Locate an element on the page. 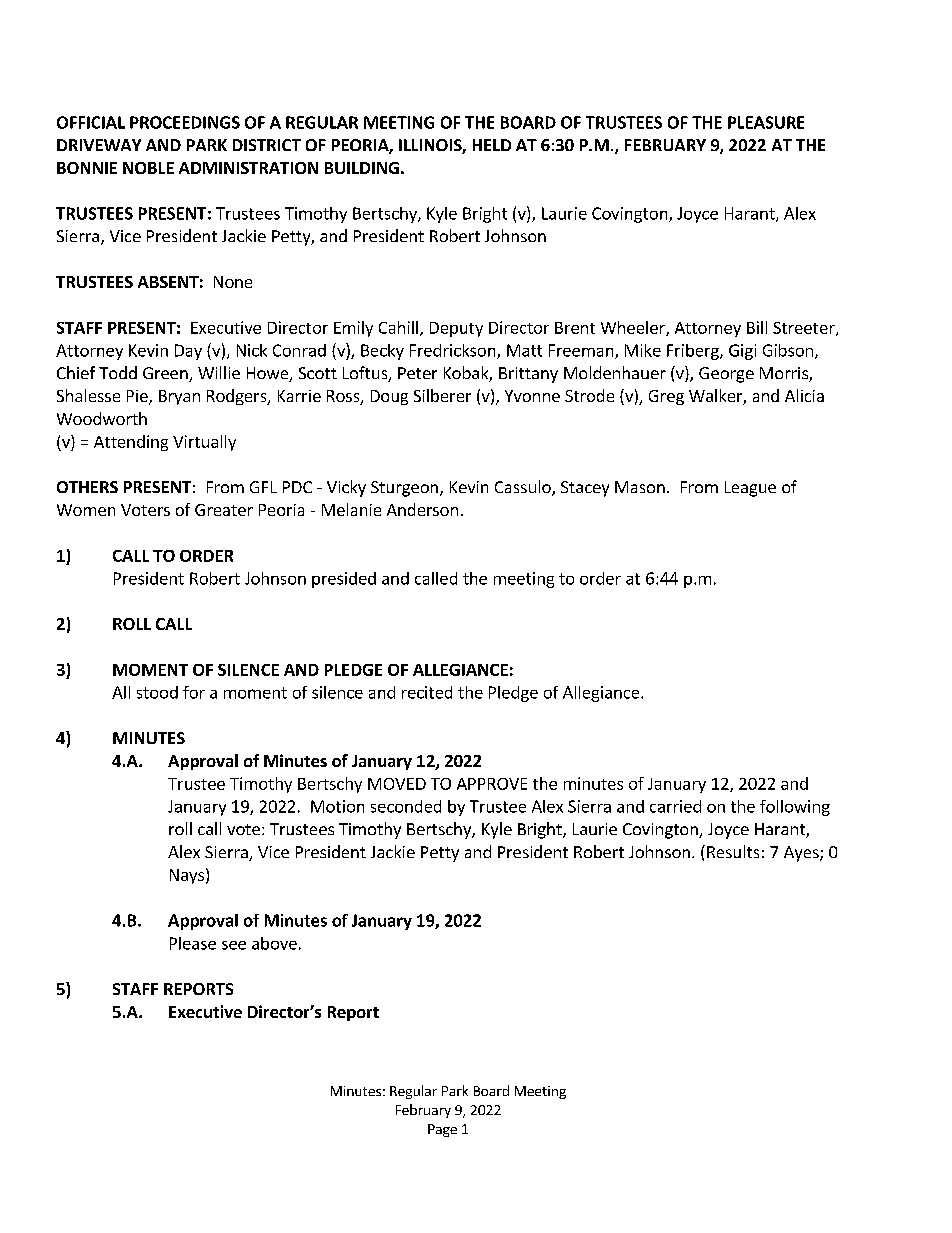  PLEASURE is located at coordinates (766, 122).
